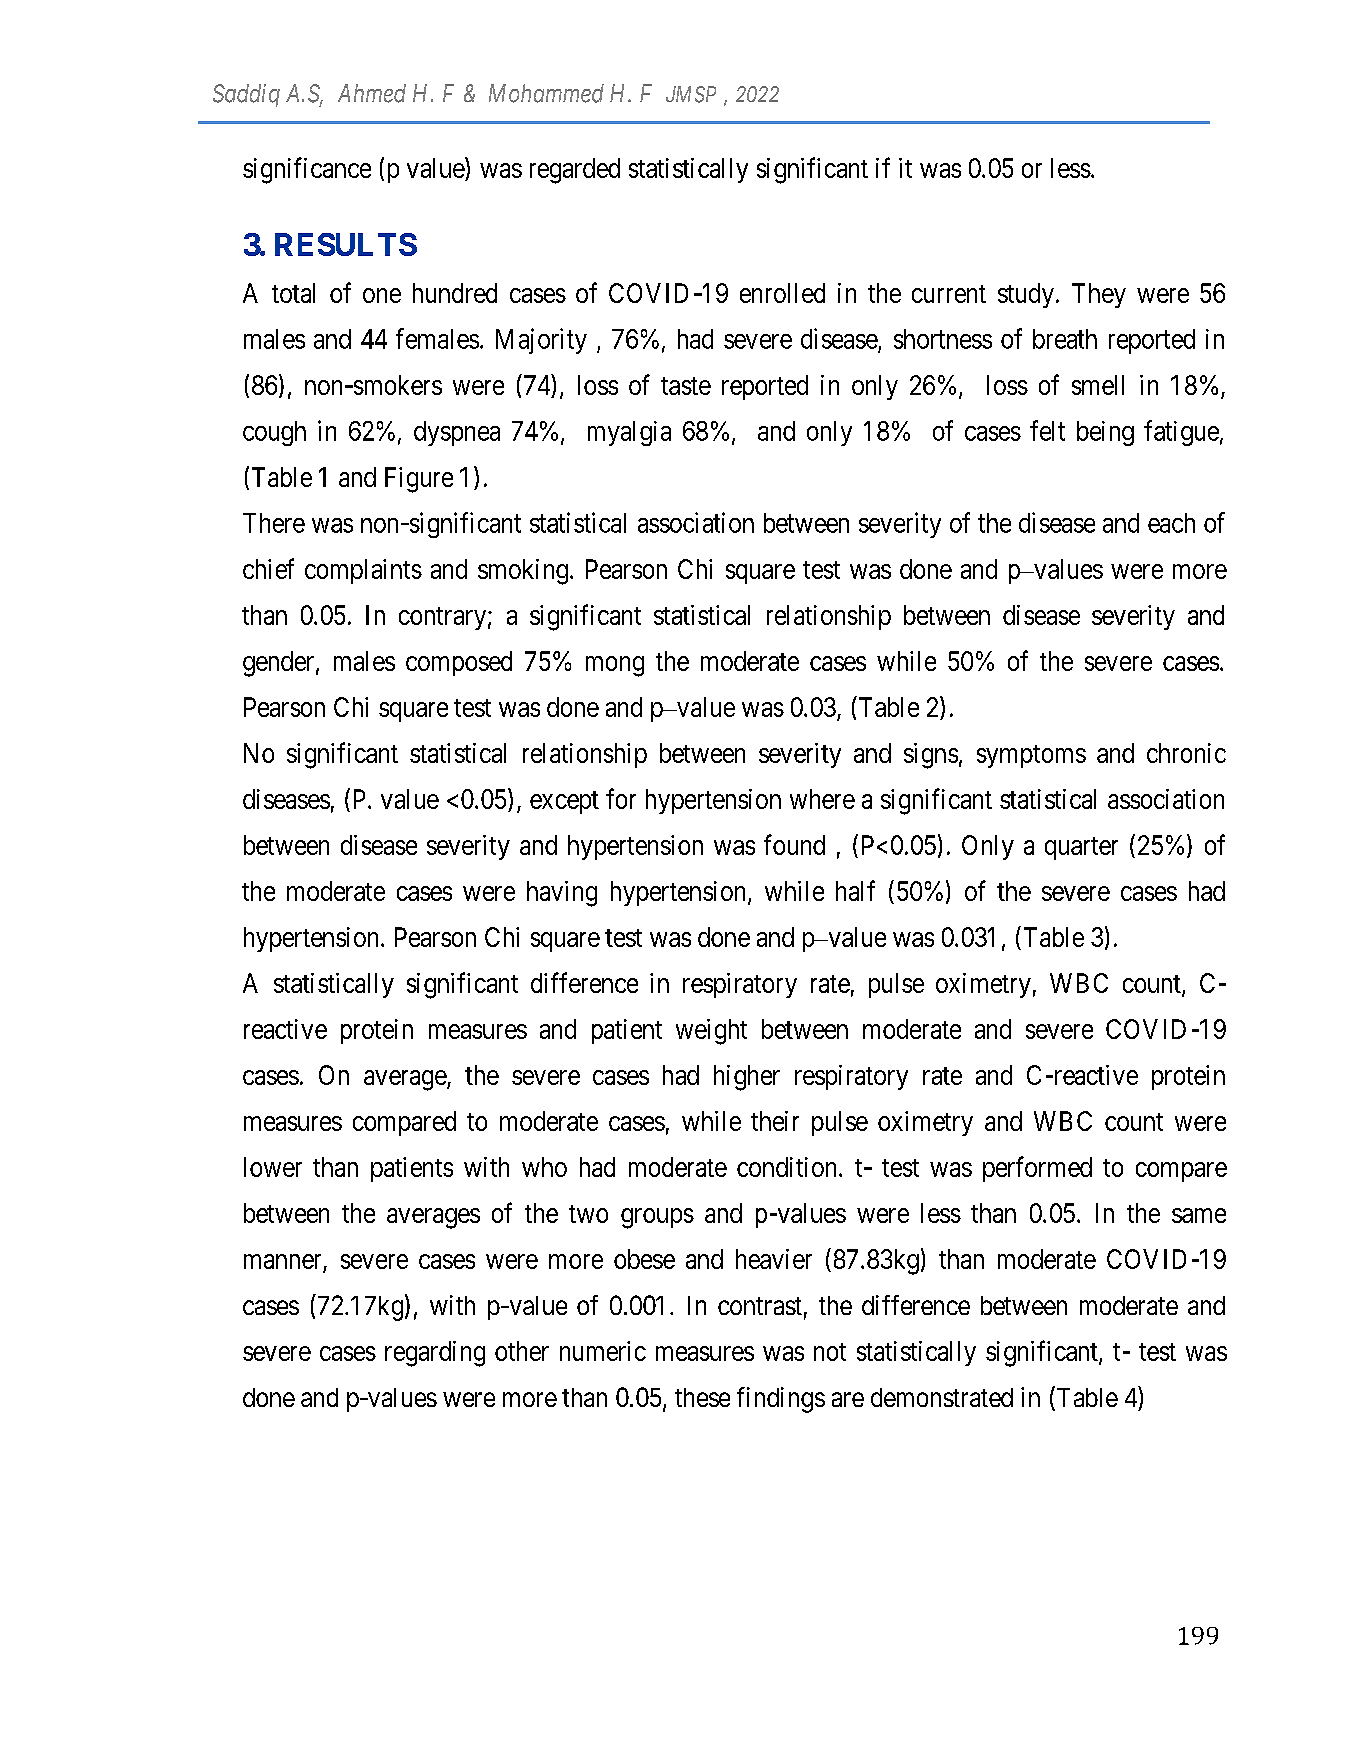 This image has height=1760, width=1360. What do you see at coordinates (363, 571) in the image?
I see `complaints` at bounding box center [363, 571].
